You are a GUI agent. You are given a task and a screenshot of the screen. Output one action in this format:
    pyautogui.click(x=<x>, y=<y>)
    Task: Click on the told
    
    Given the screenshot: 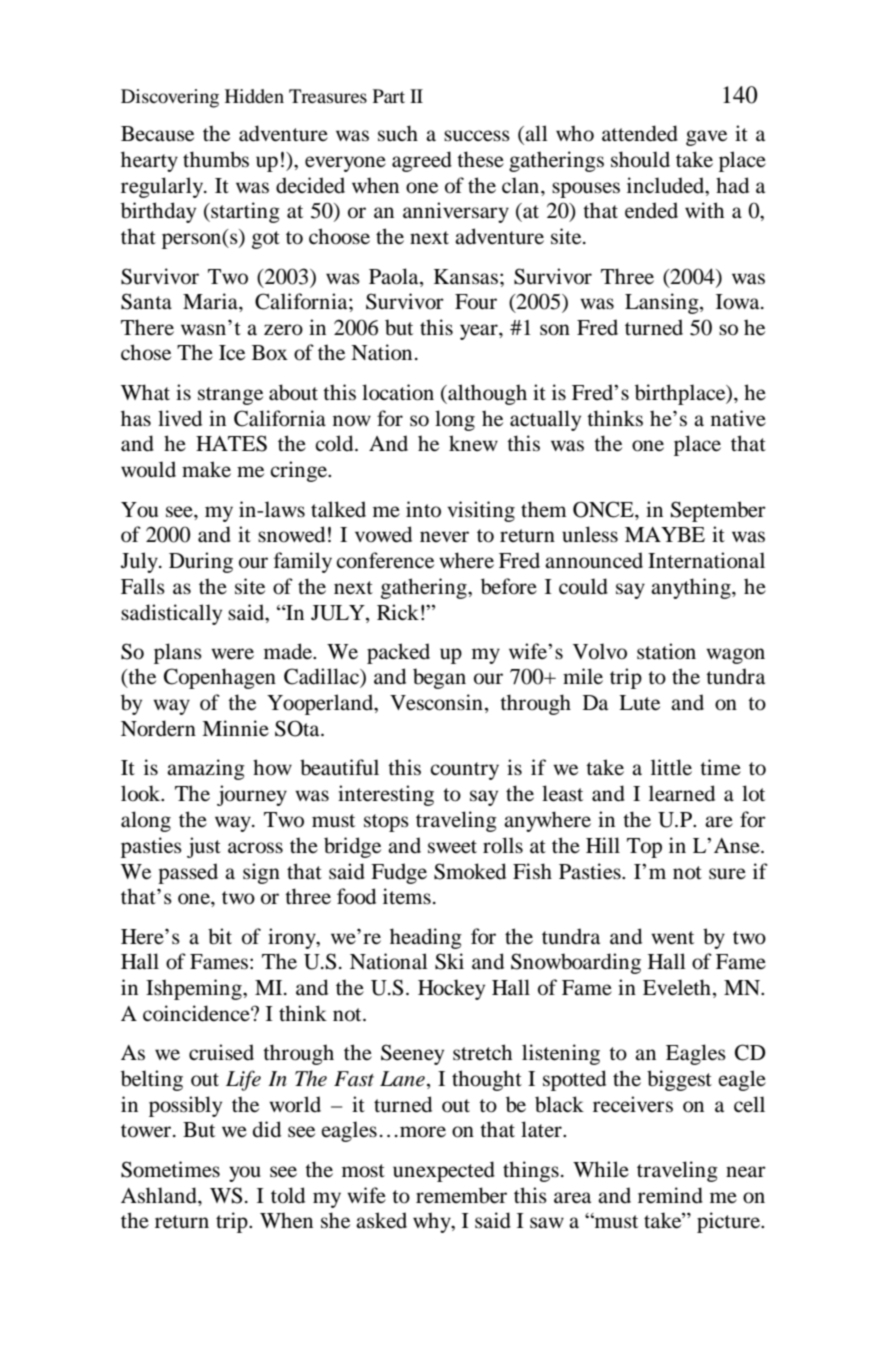 What is the action you would take?
    pyautogui.click(x=288, y=1195)
